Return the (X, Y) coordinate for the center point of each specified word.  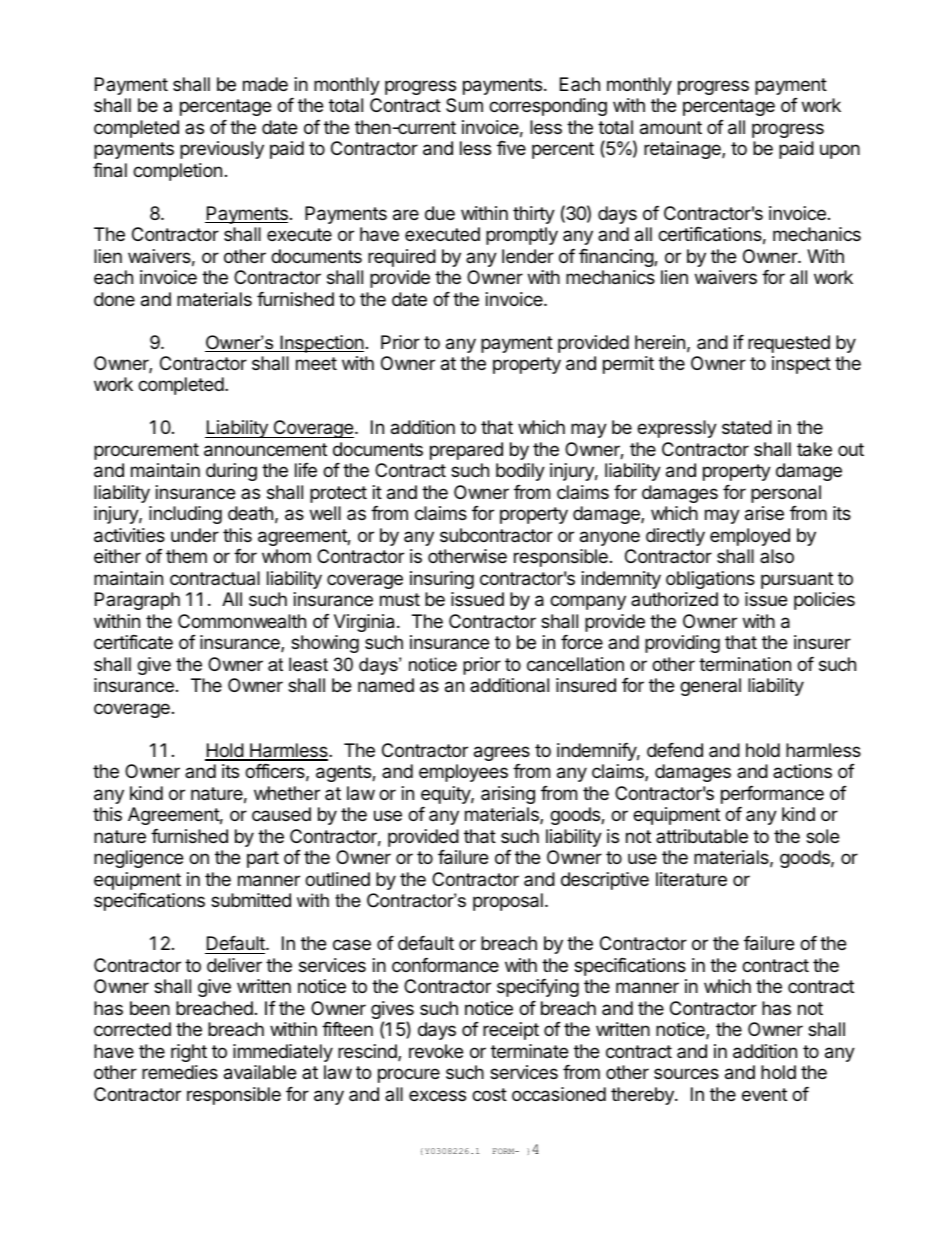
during (231, 472)
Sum (464, 105)
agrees (502, 753)
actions (802, 771)
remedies (180, 1072)
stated (747, 427)
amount (671, 128)
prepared (466, 451)
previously (222, 150)
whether (287, 793)
